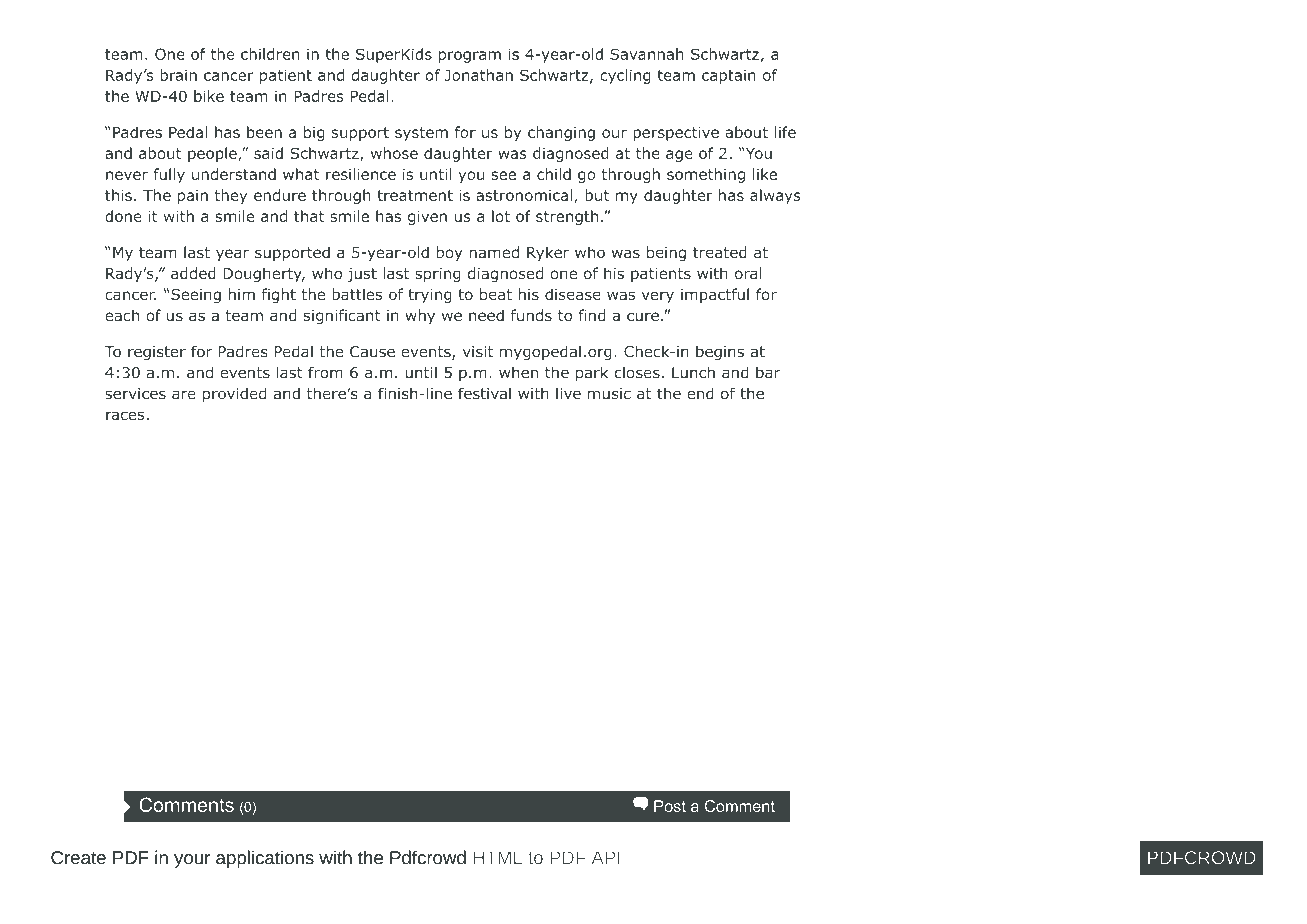 The width and height of the screenshot is (1307, 924). What do you see at coordinates (265, 859) in the screenshot?
I see `applications` at bounding box center [265, 859].
